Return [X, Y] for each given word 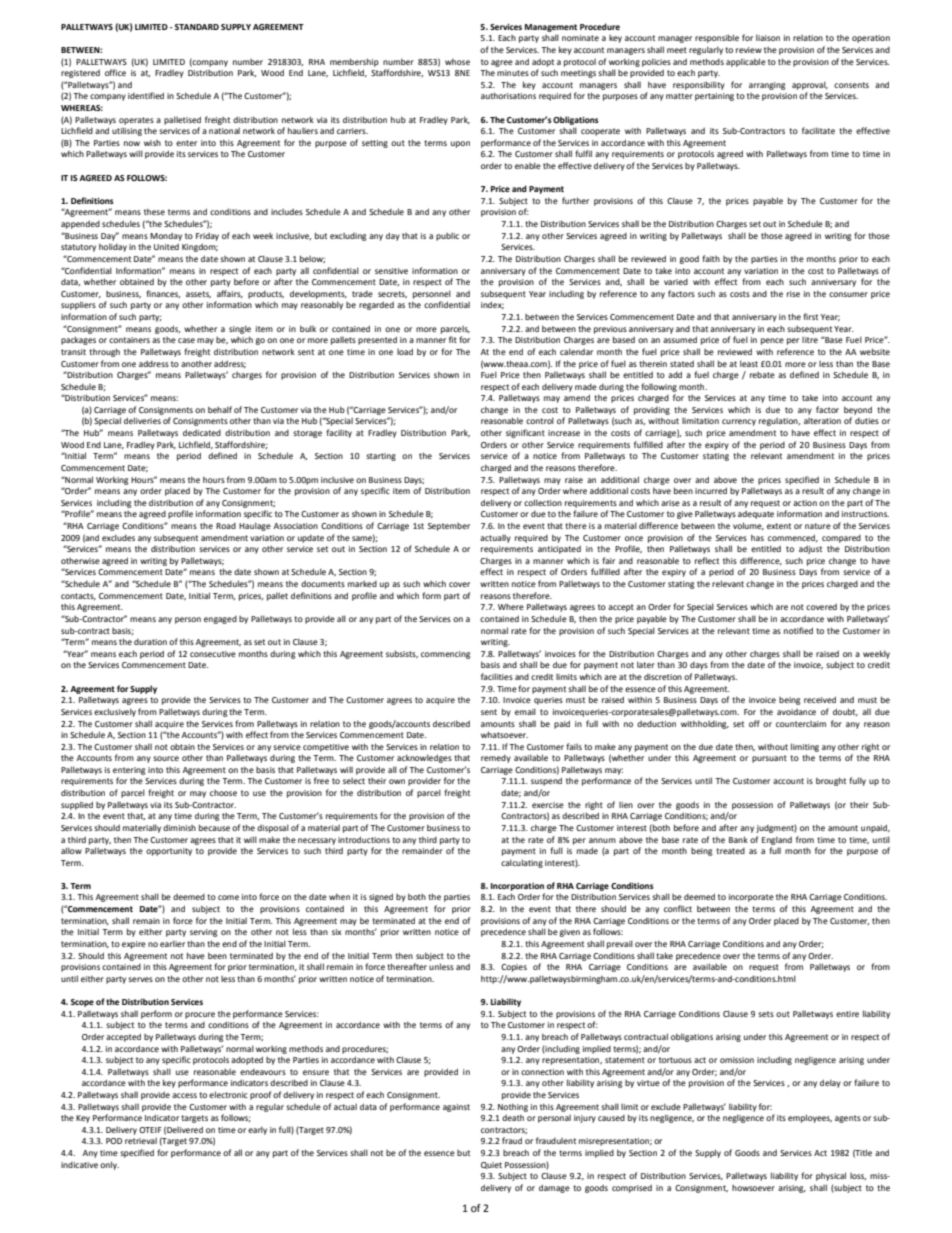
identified [146, 95]
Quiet [491, 1165]
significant [525, 433]
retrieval [141, 1141]
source [166, 758]
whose [457, 61]
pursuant [769, 759]
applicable [746, 62]
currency [739, 422]
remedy [496, 759]
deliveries [142, 420]
